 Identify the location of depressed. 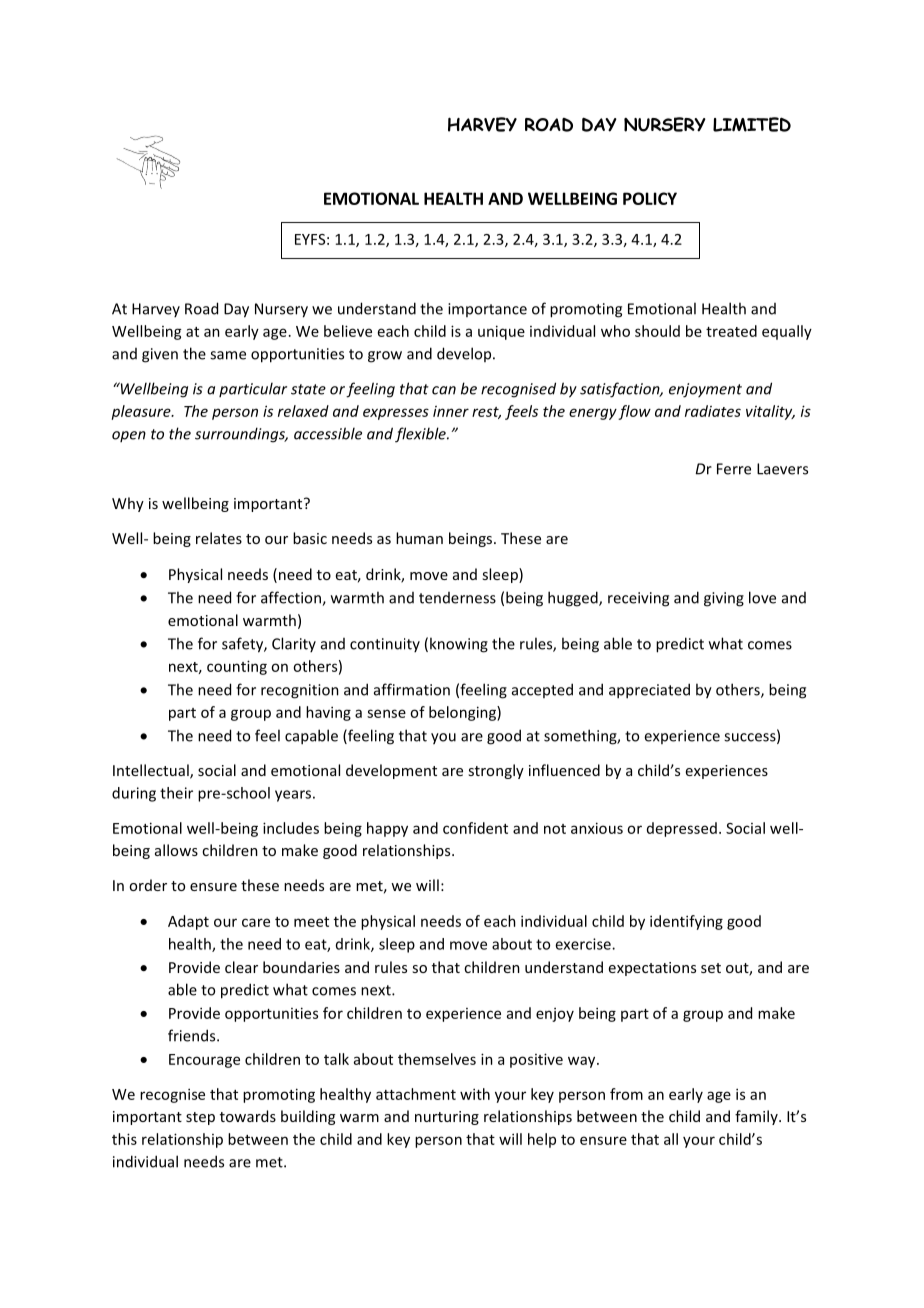
(682, 829).
